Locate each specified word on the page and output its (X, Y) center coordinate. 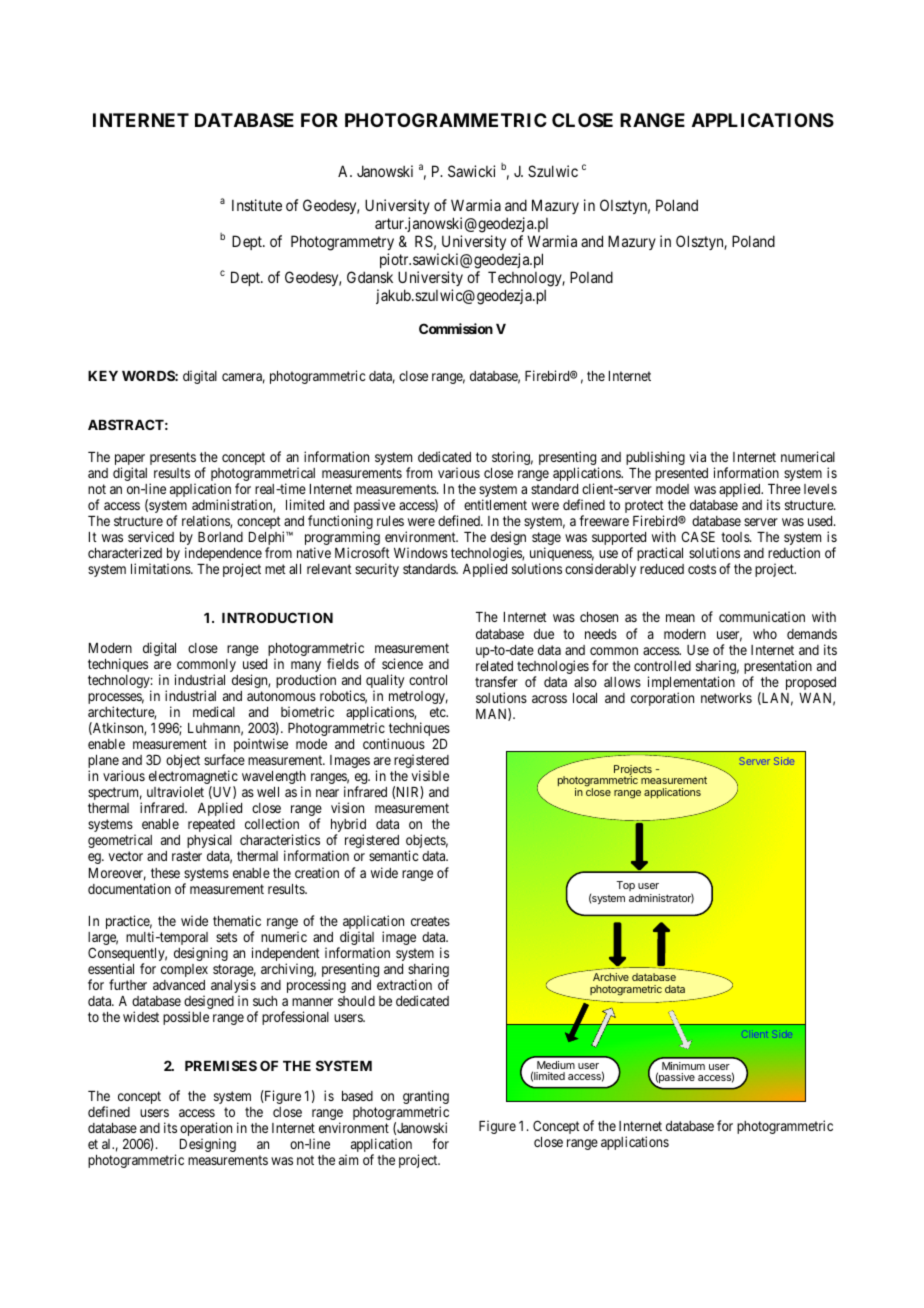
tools (736, 537)
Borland (220, 537)
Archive (611, 977)
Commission (456, 328)
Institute (257, 205)
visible (430, 775)
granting (426, 1098)
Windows (421, 552)
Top (625, 886)
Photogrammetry (342, 243)
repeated (211, 827)
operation (206, 1130)
